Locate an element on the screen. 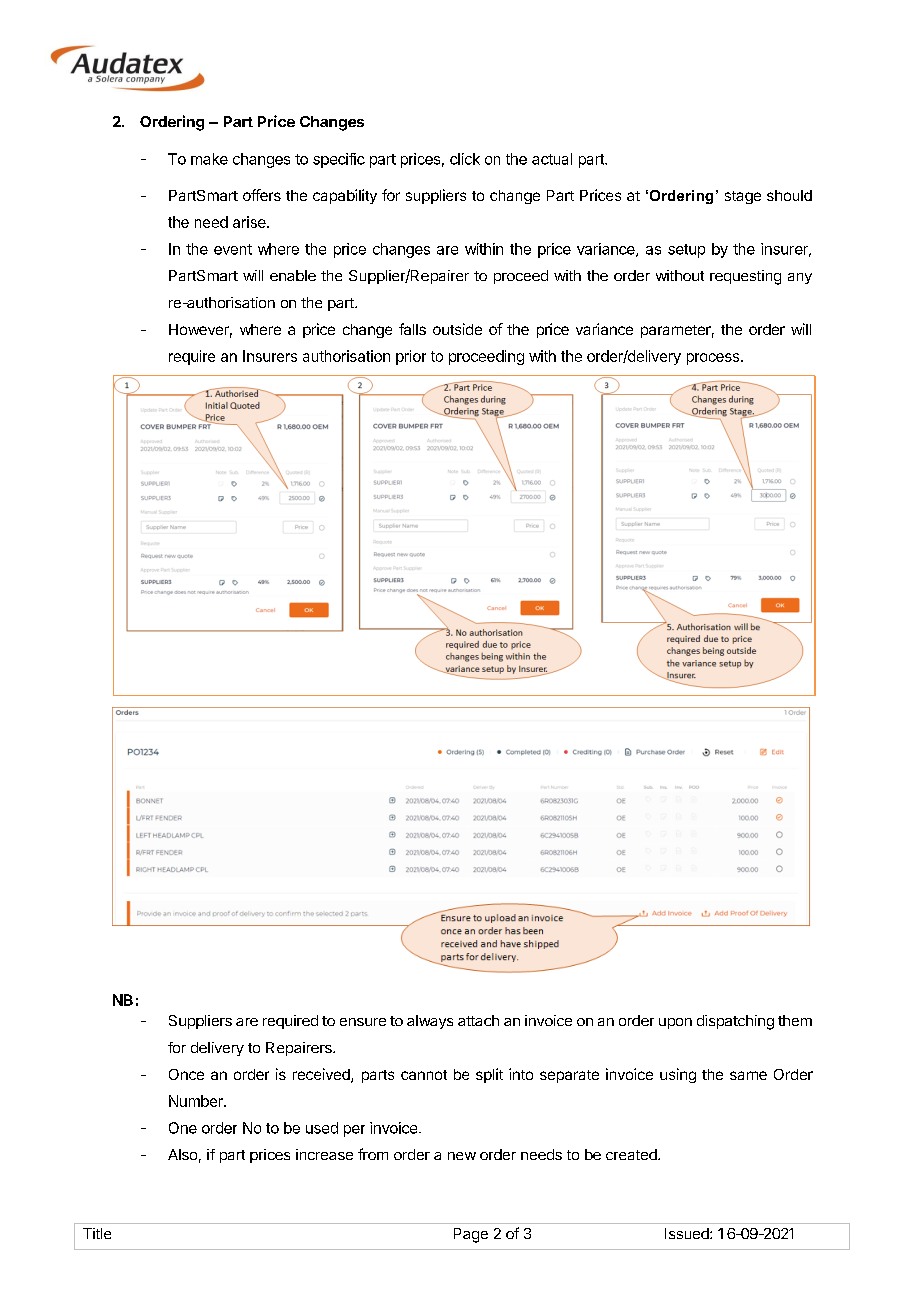  ensure is located at coordinates (363, 1022).
